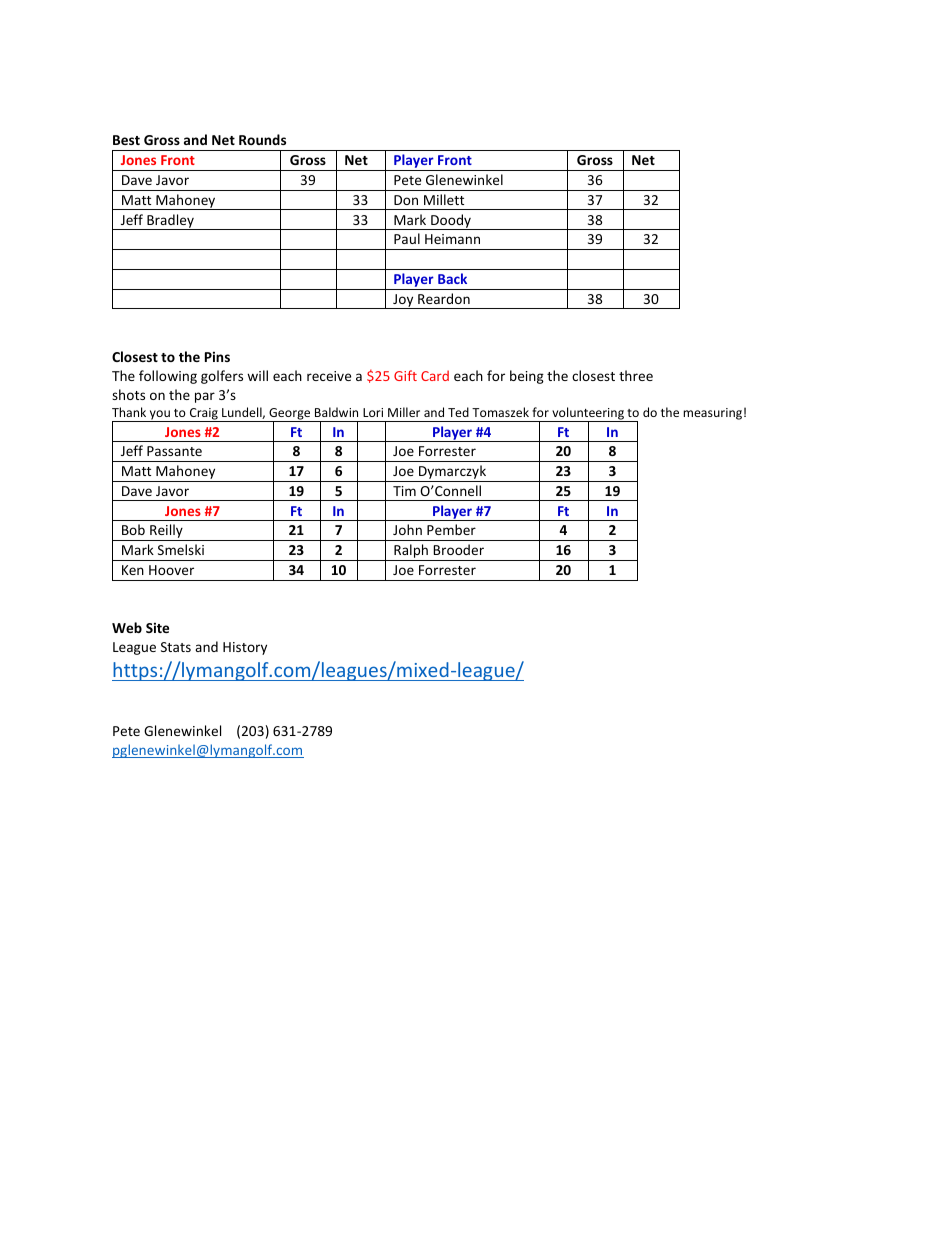 This document has height=1233, width=952. Describe the element at coordinates (407, 238) in the document. I see `Paul` at that location.
